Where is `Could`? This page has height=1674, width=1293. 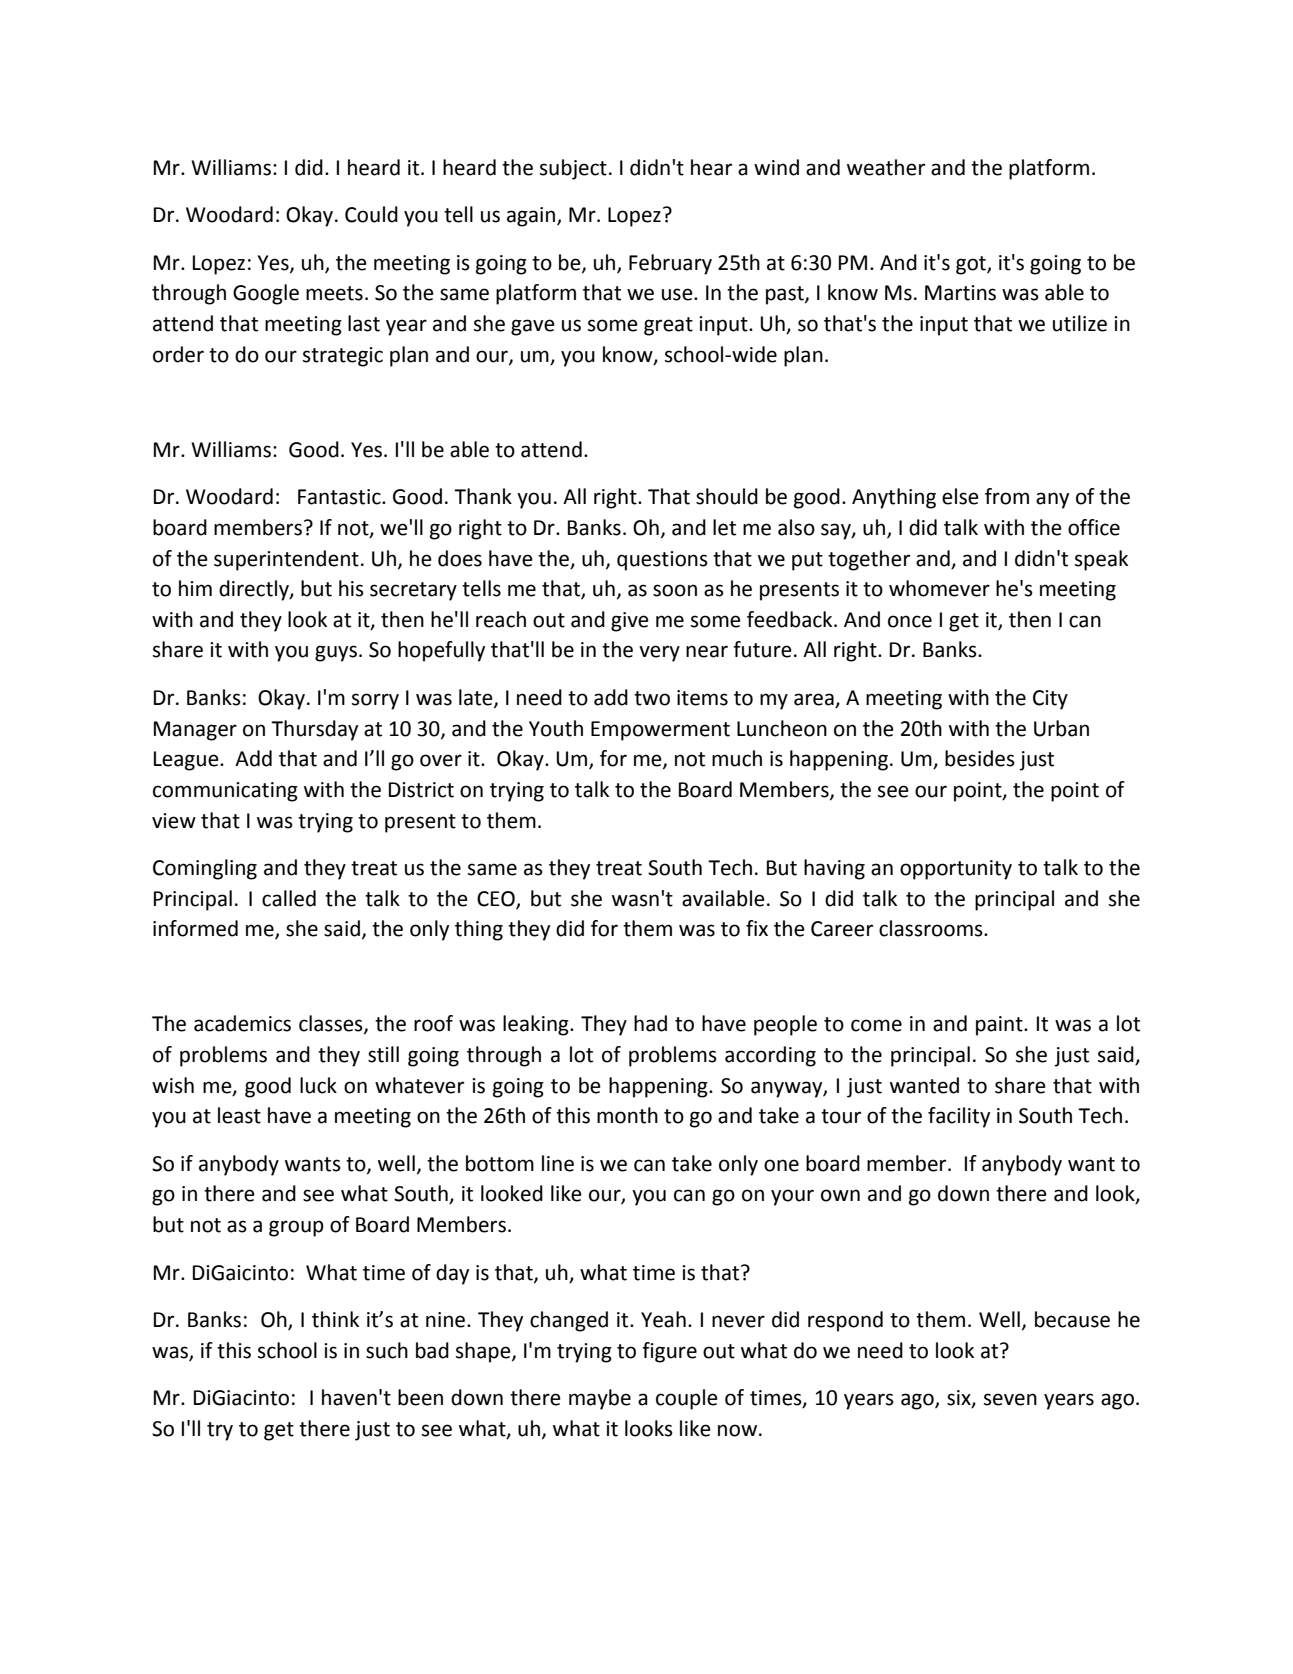 Could is located at coordinates (371, 214).
